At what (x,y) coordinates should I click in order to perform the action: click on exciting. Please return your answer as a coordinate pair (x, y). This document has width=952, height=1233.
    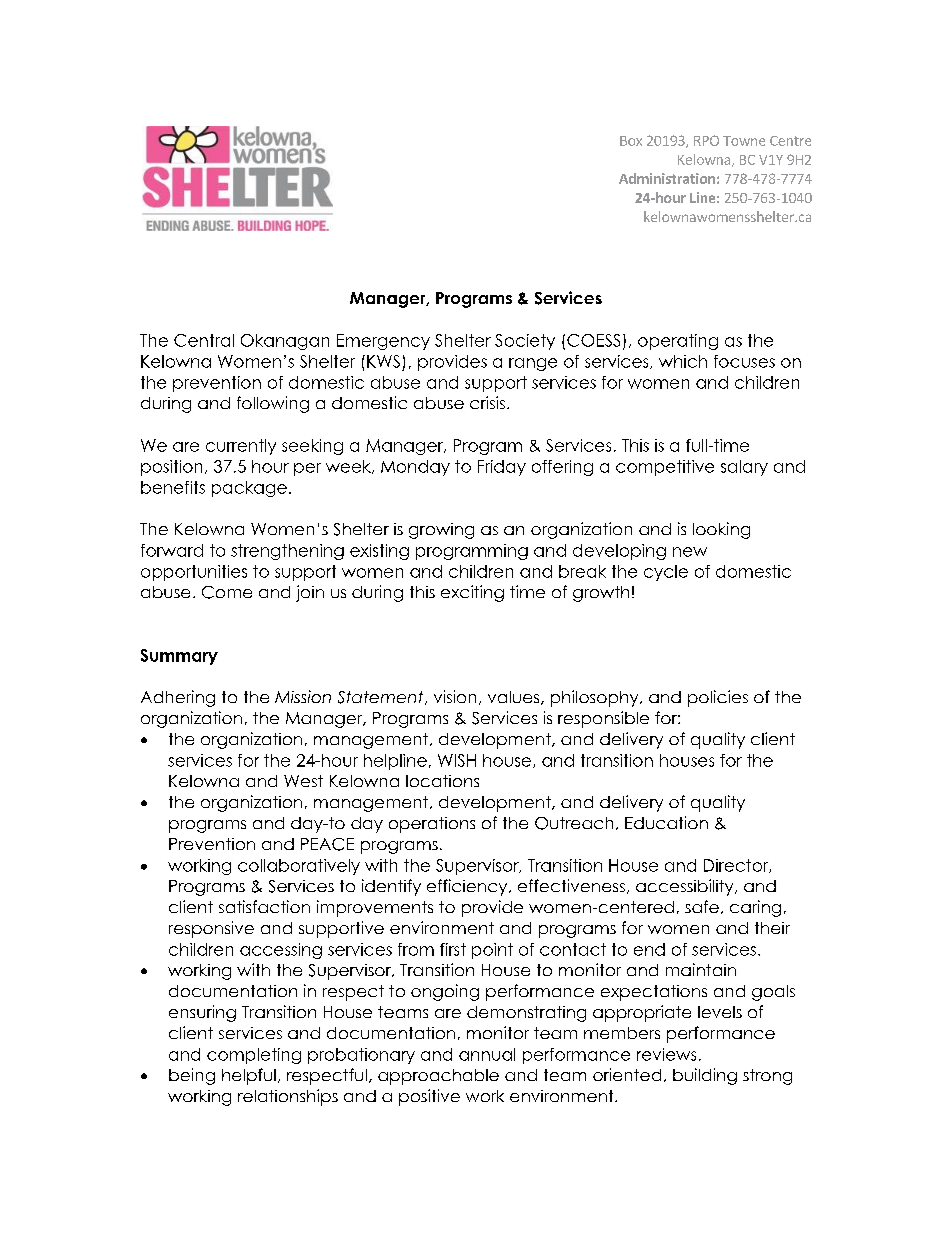
    Looking at the image, I should click on (472, 593).
